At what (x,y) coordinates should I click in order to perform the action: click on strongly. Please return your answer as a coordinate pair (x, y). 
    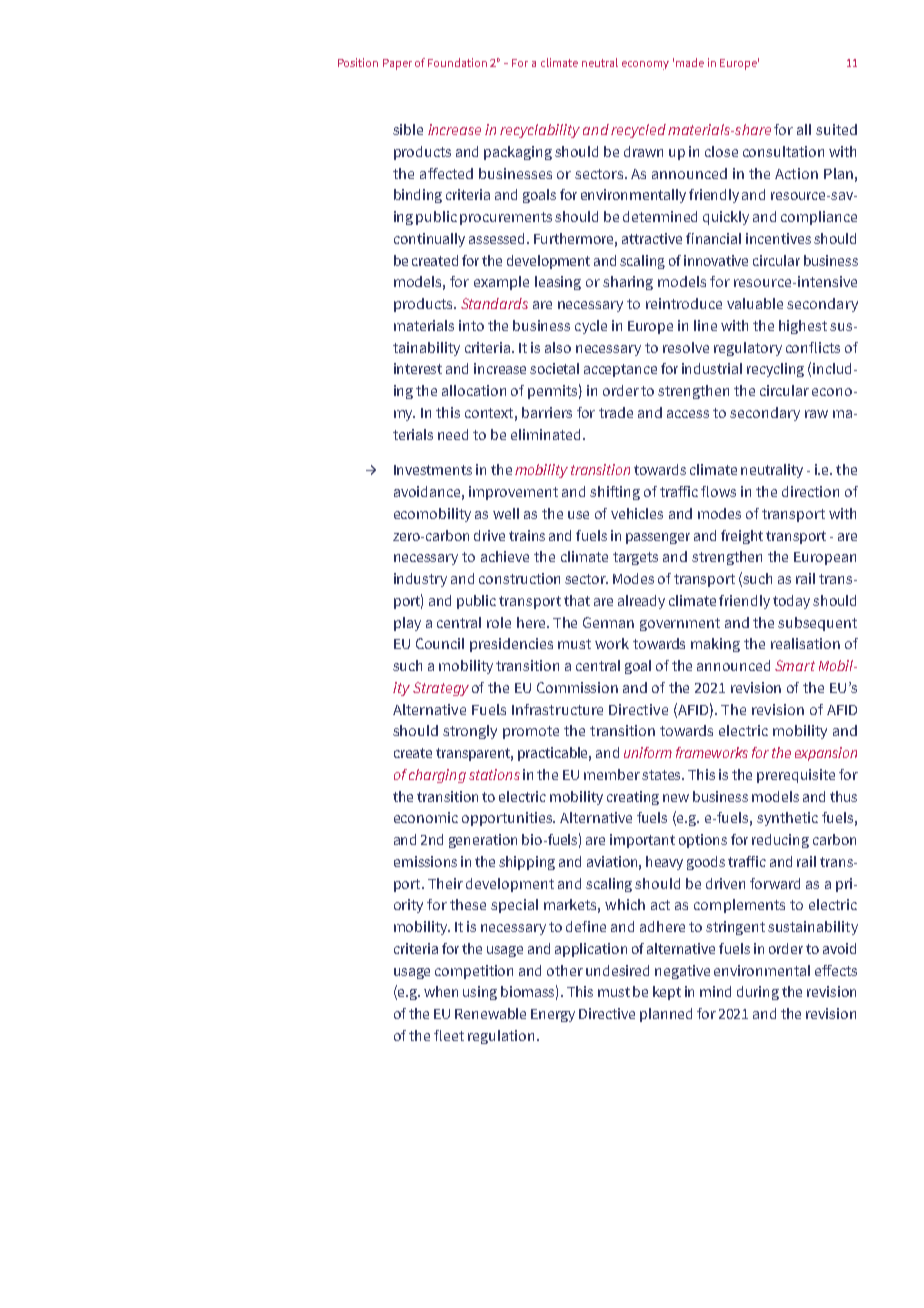
    Looking at the image, I should click on (470, 732).
